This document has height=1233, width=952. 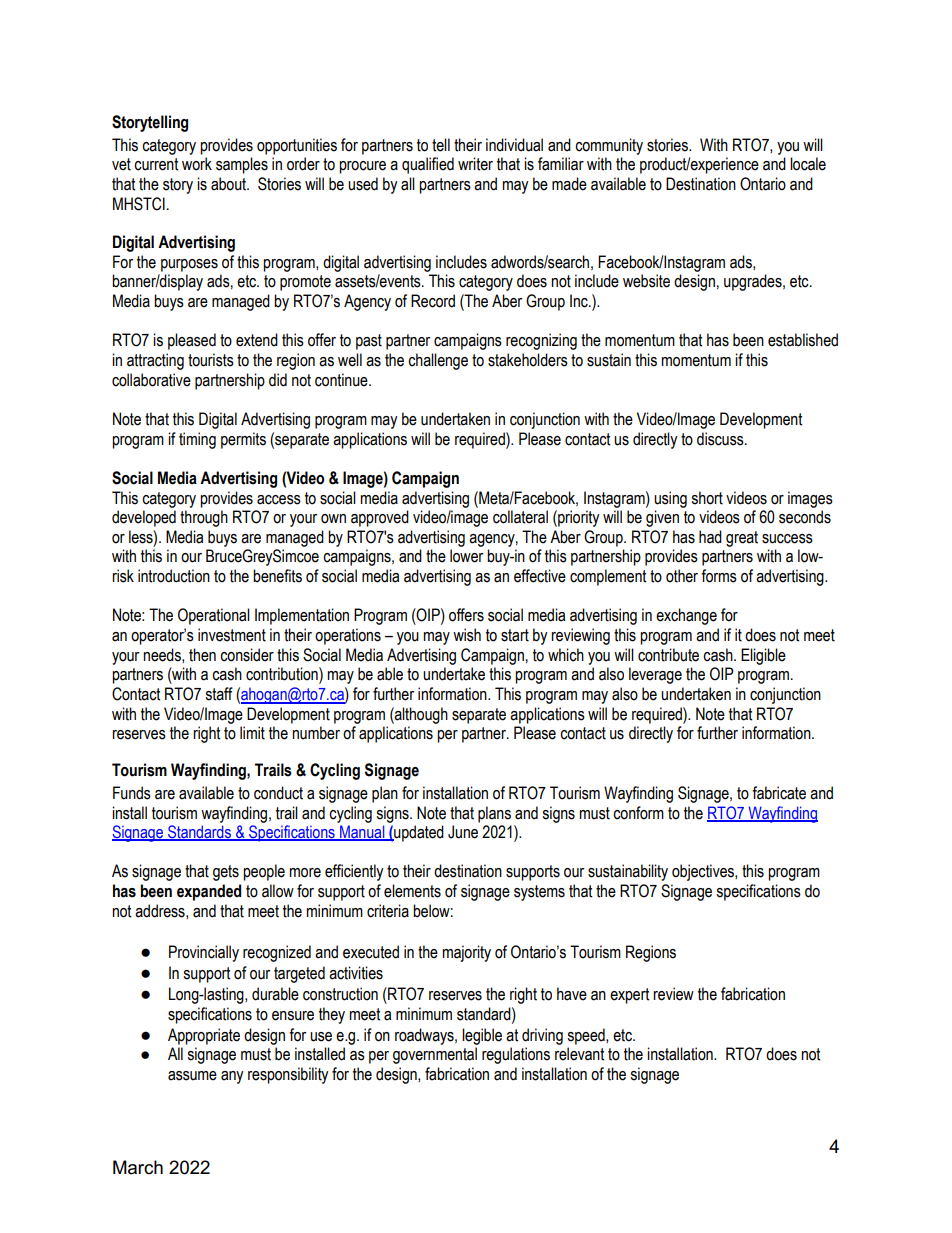 I want to click on lower, so click(x=466, y=556).
